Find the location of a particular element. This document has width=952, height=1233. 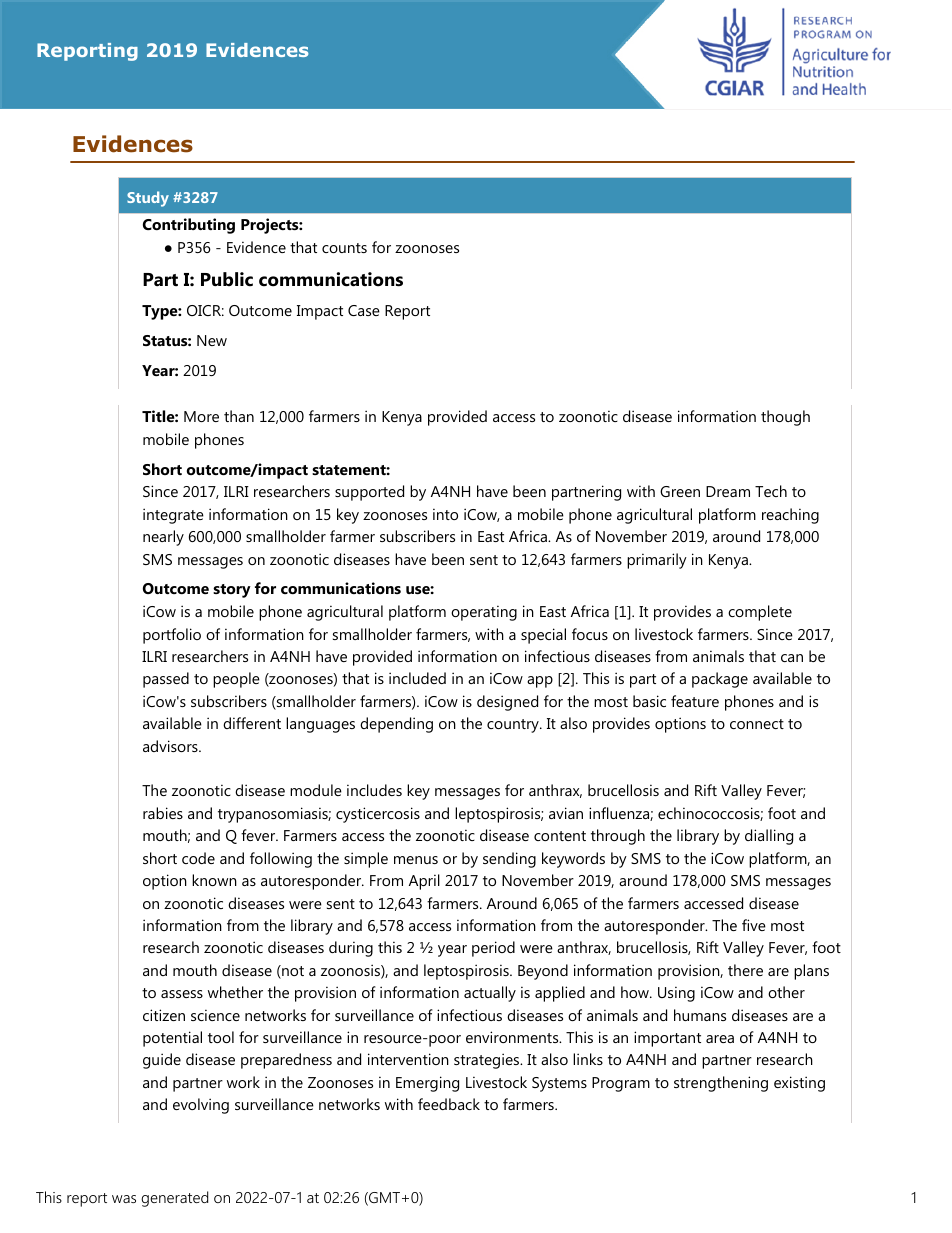

into is located at coordinates (445, 514).
